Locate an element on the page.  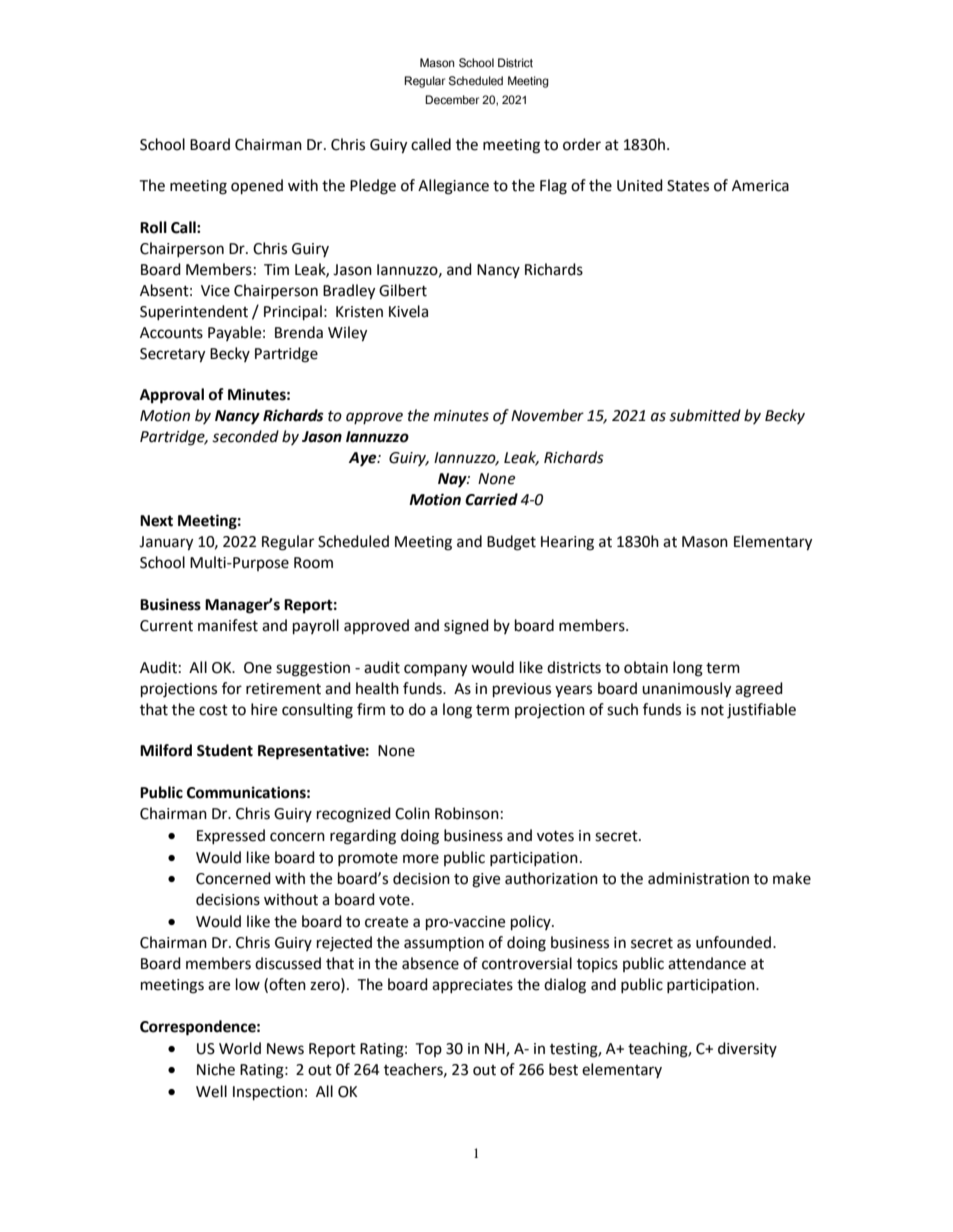
Allegiance is located at coordinates (453, 187).
